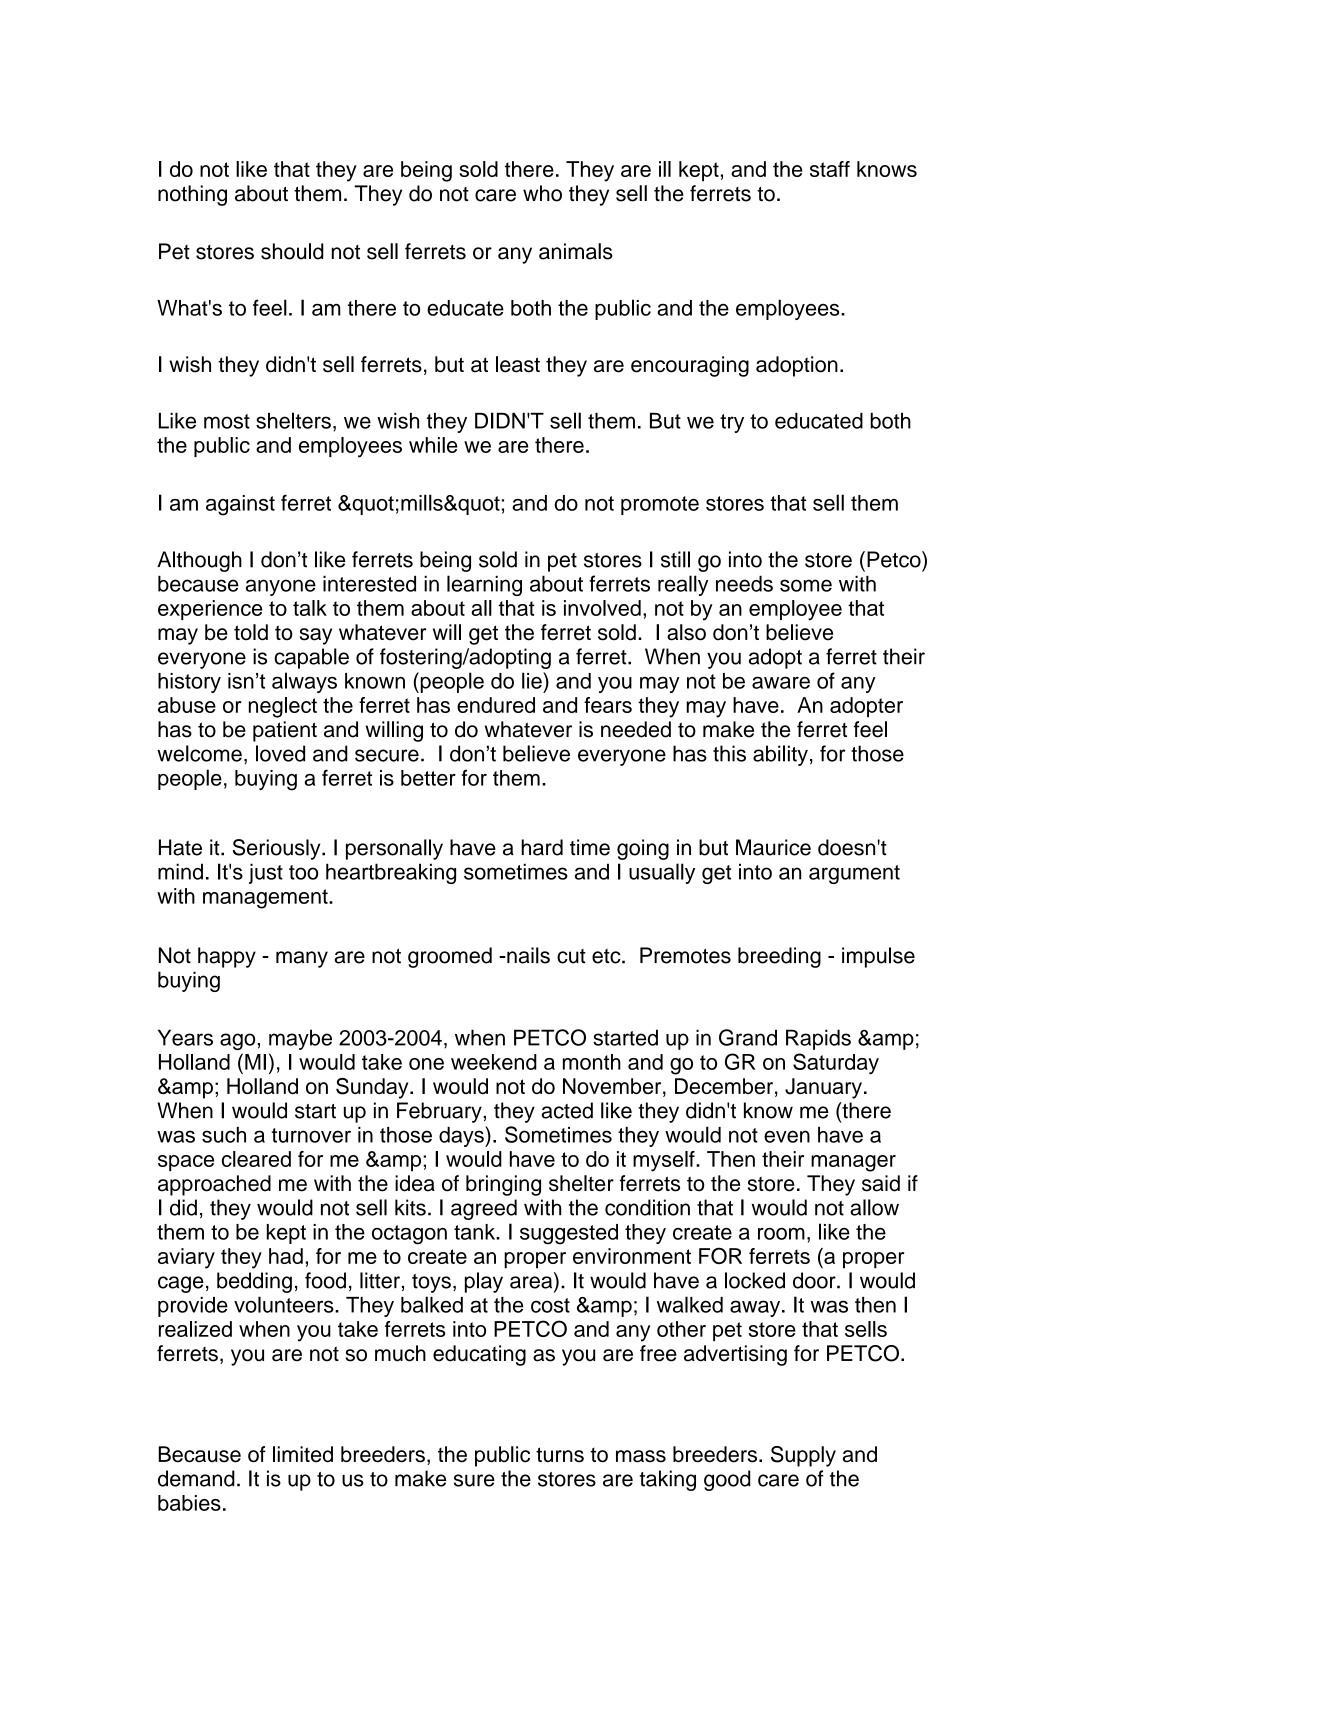 The width and height of the screenshot is (1323, 1713). What do you see at coordinates (803, 1456) in the screenshot?
I see `Supply` at bounding box center [803, 1456].
